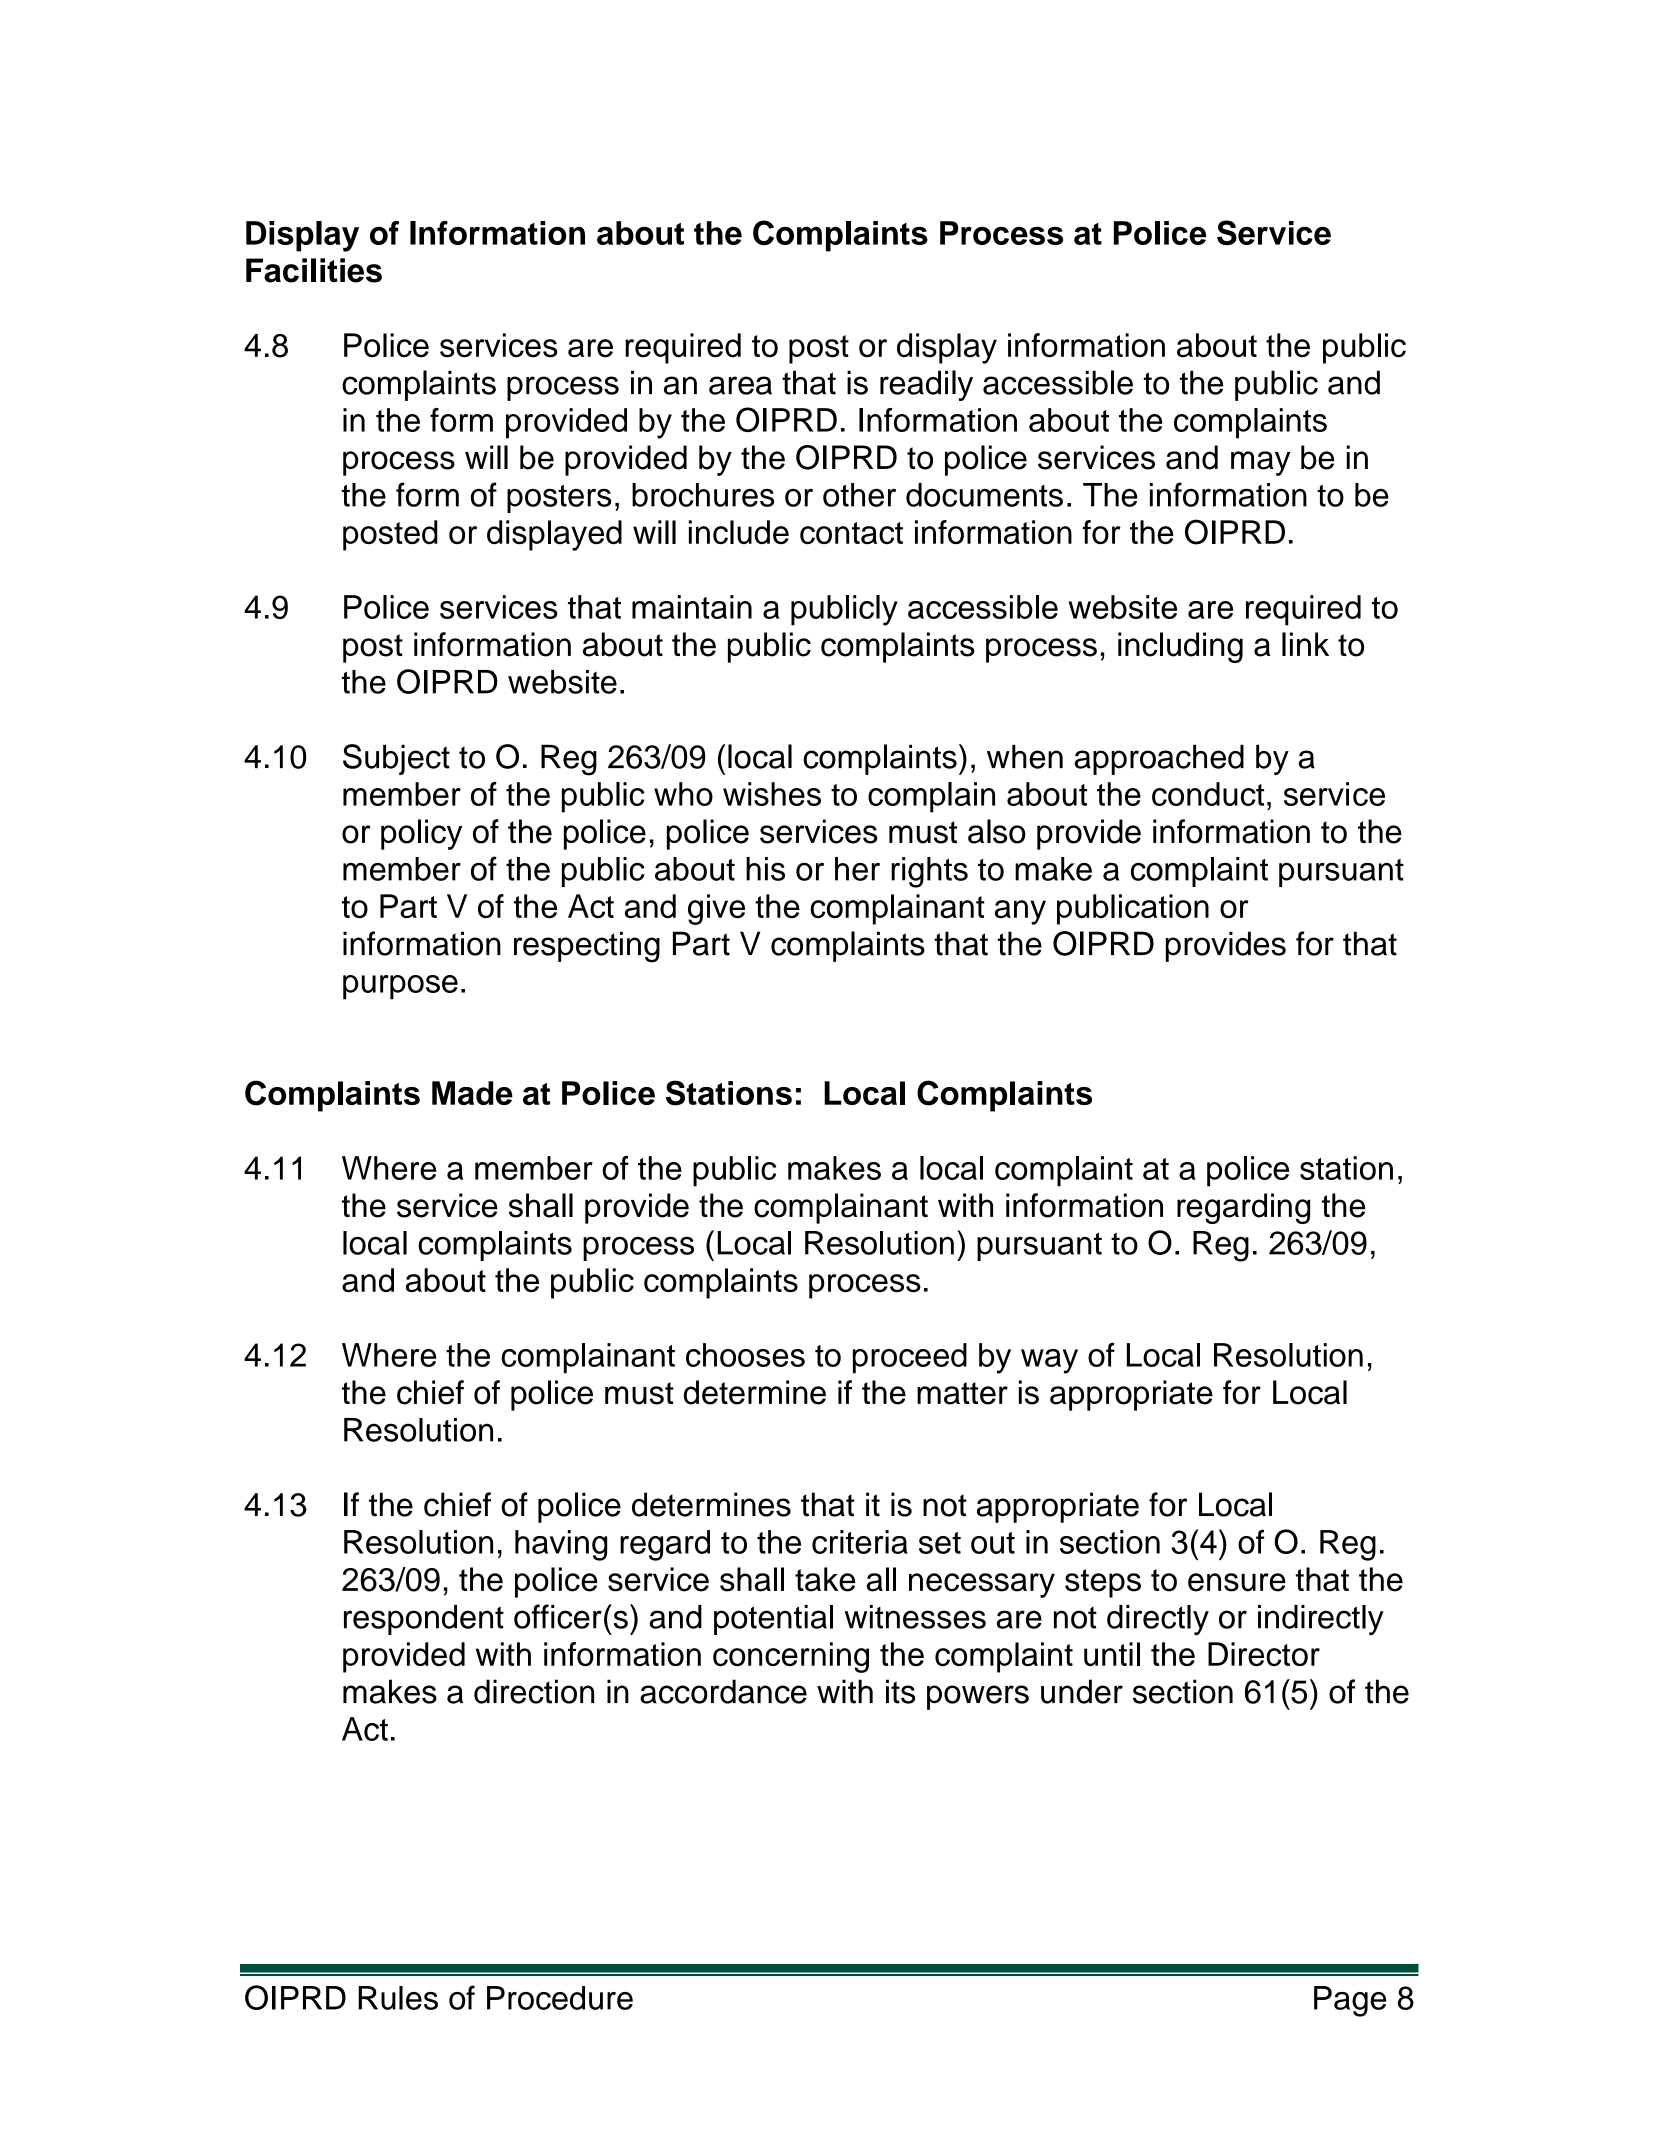  What do you see at coordinates (561, 1545) in the image?
I see `having` at bounding box center [561, 1545].
